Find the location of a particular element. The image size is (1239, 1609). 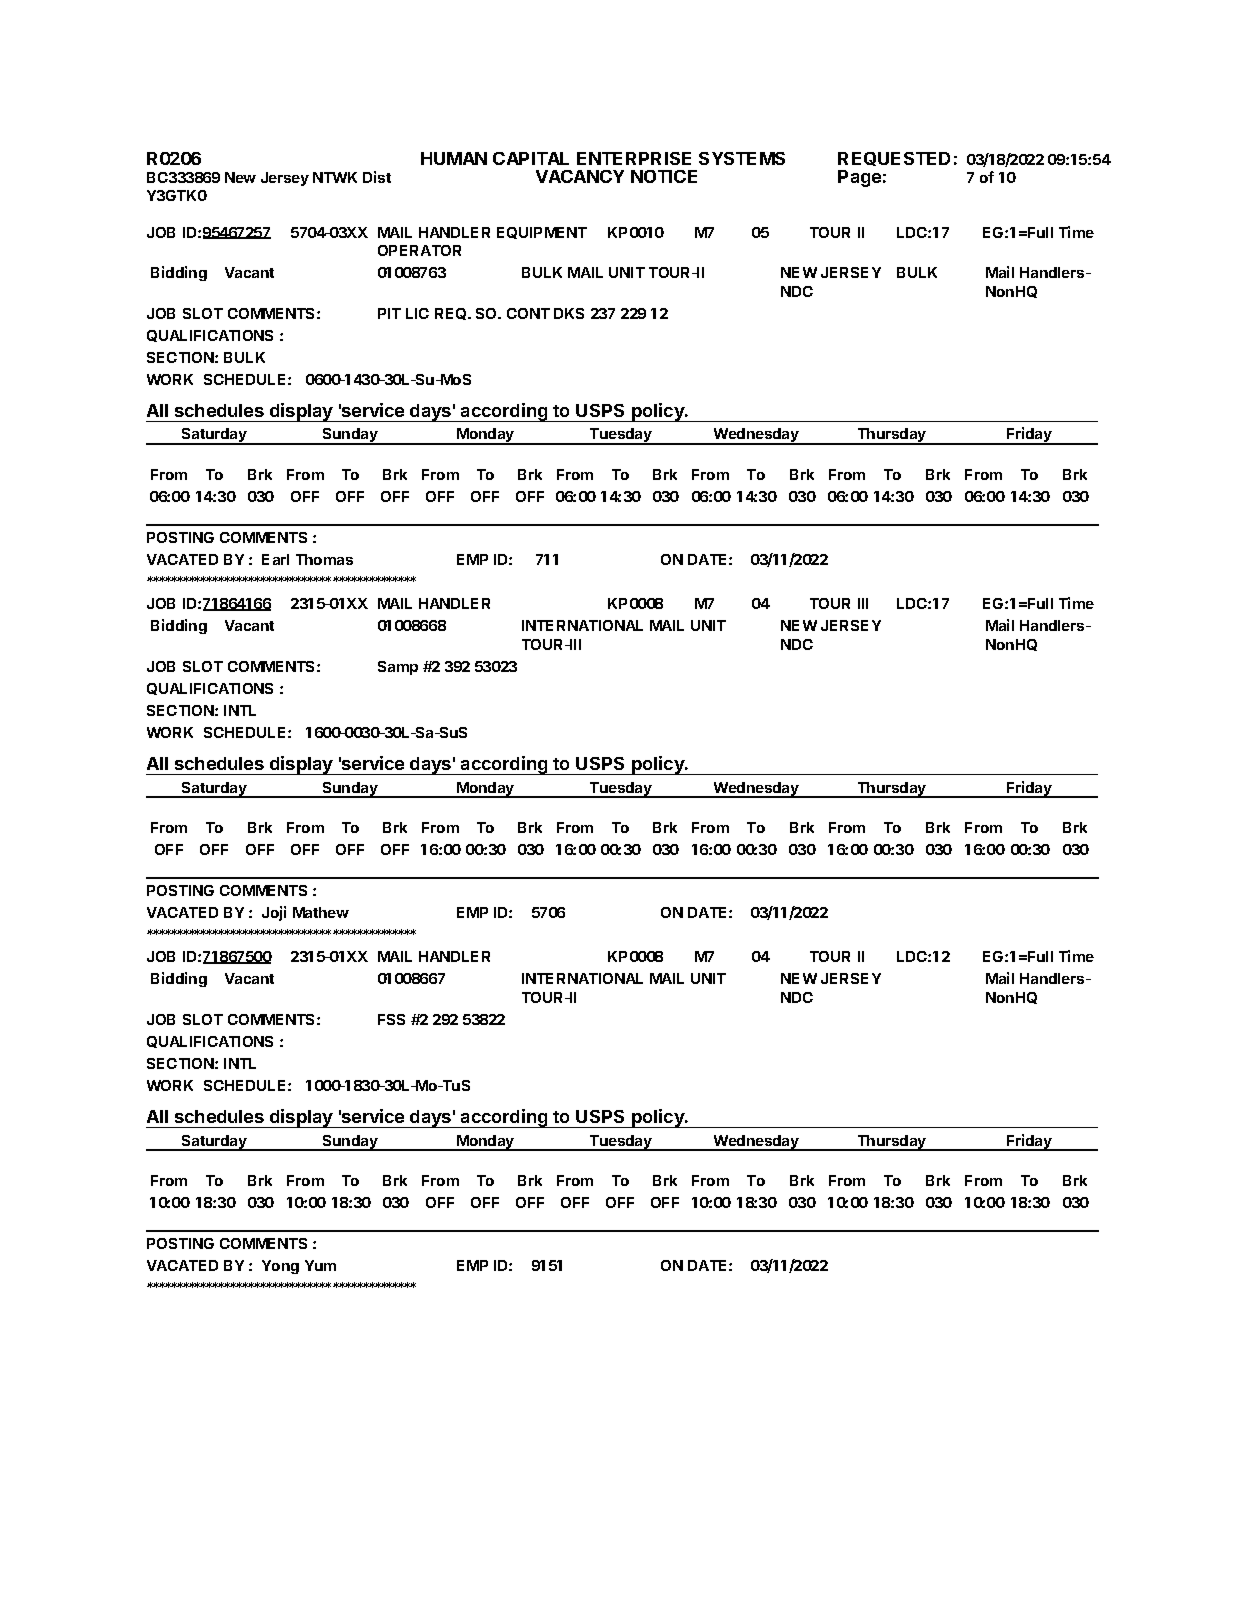

Samp is located at coordinates (398, 668).
